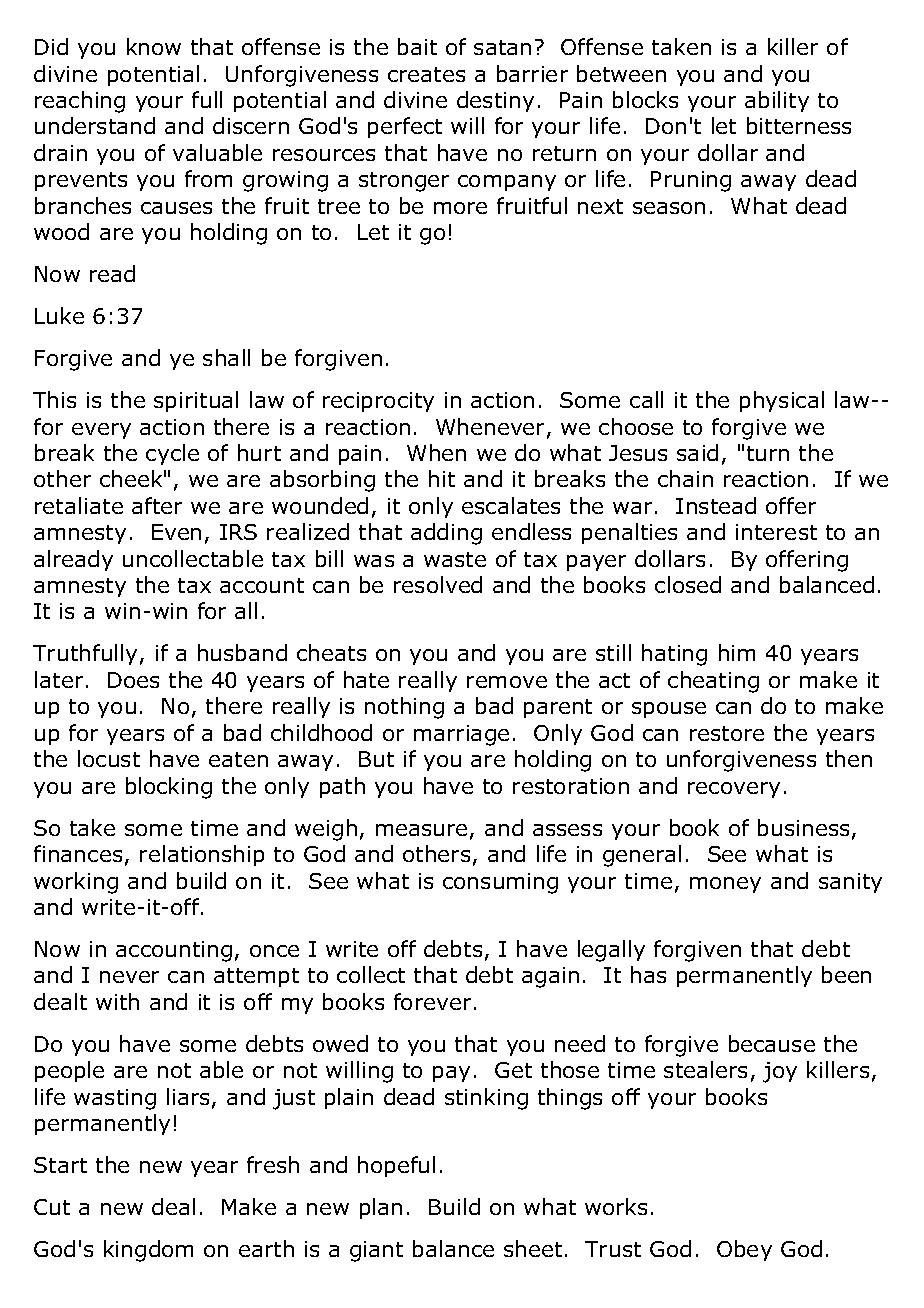 The width and height of the image is (924, 1308). What do you see at coordinates (426, 74) in the image?
I see `creates` at bounding box center [426, 74].
